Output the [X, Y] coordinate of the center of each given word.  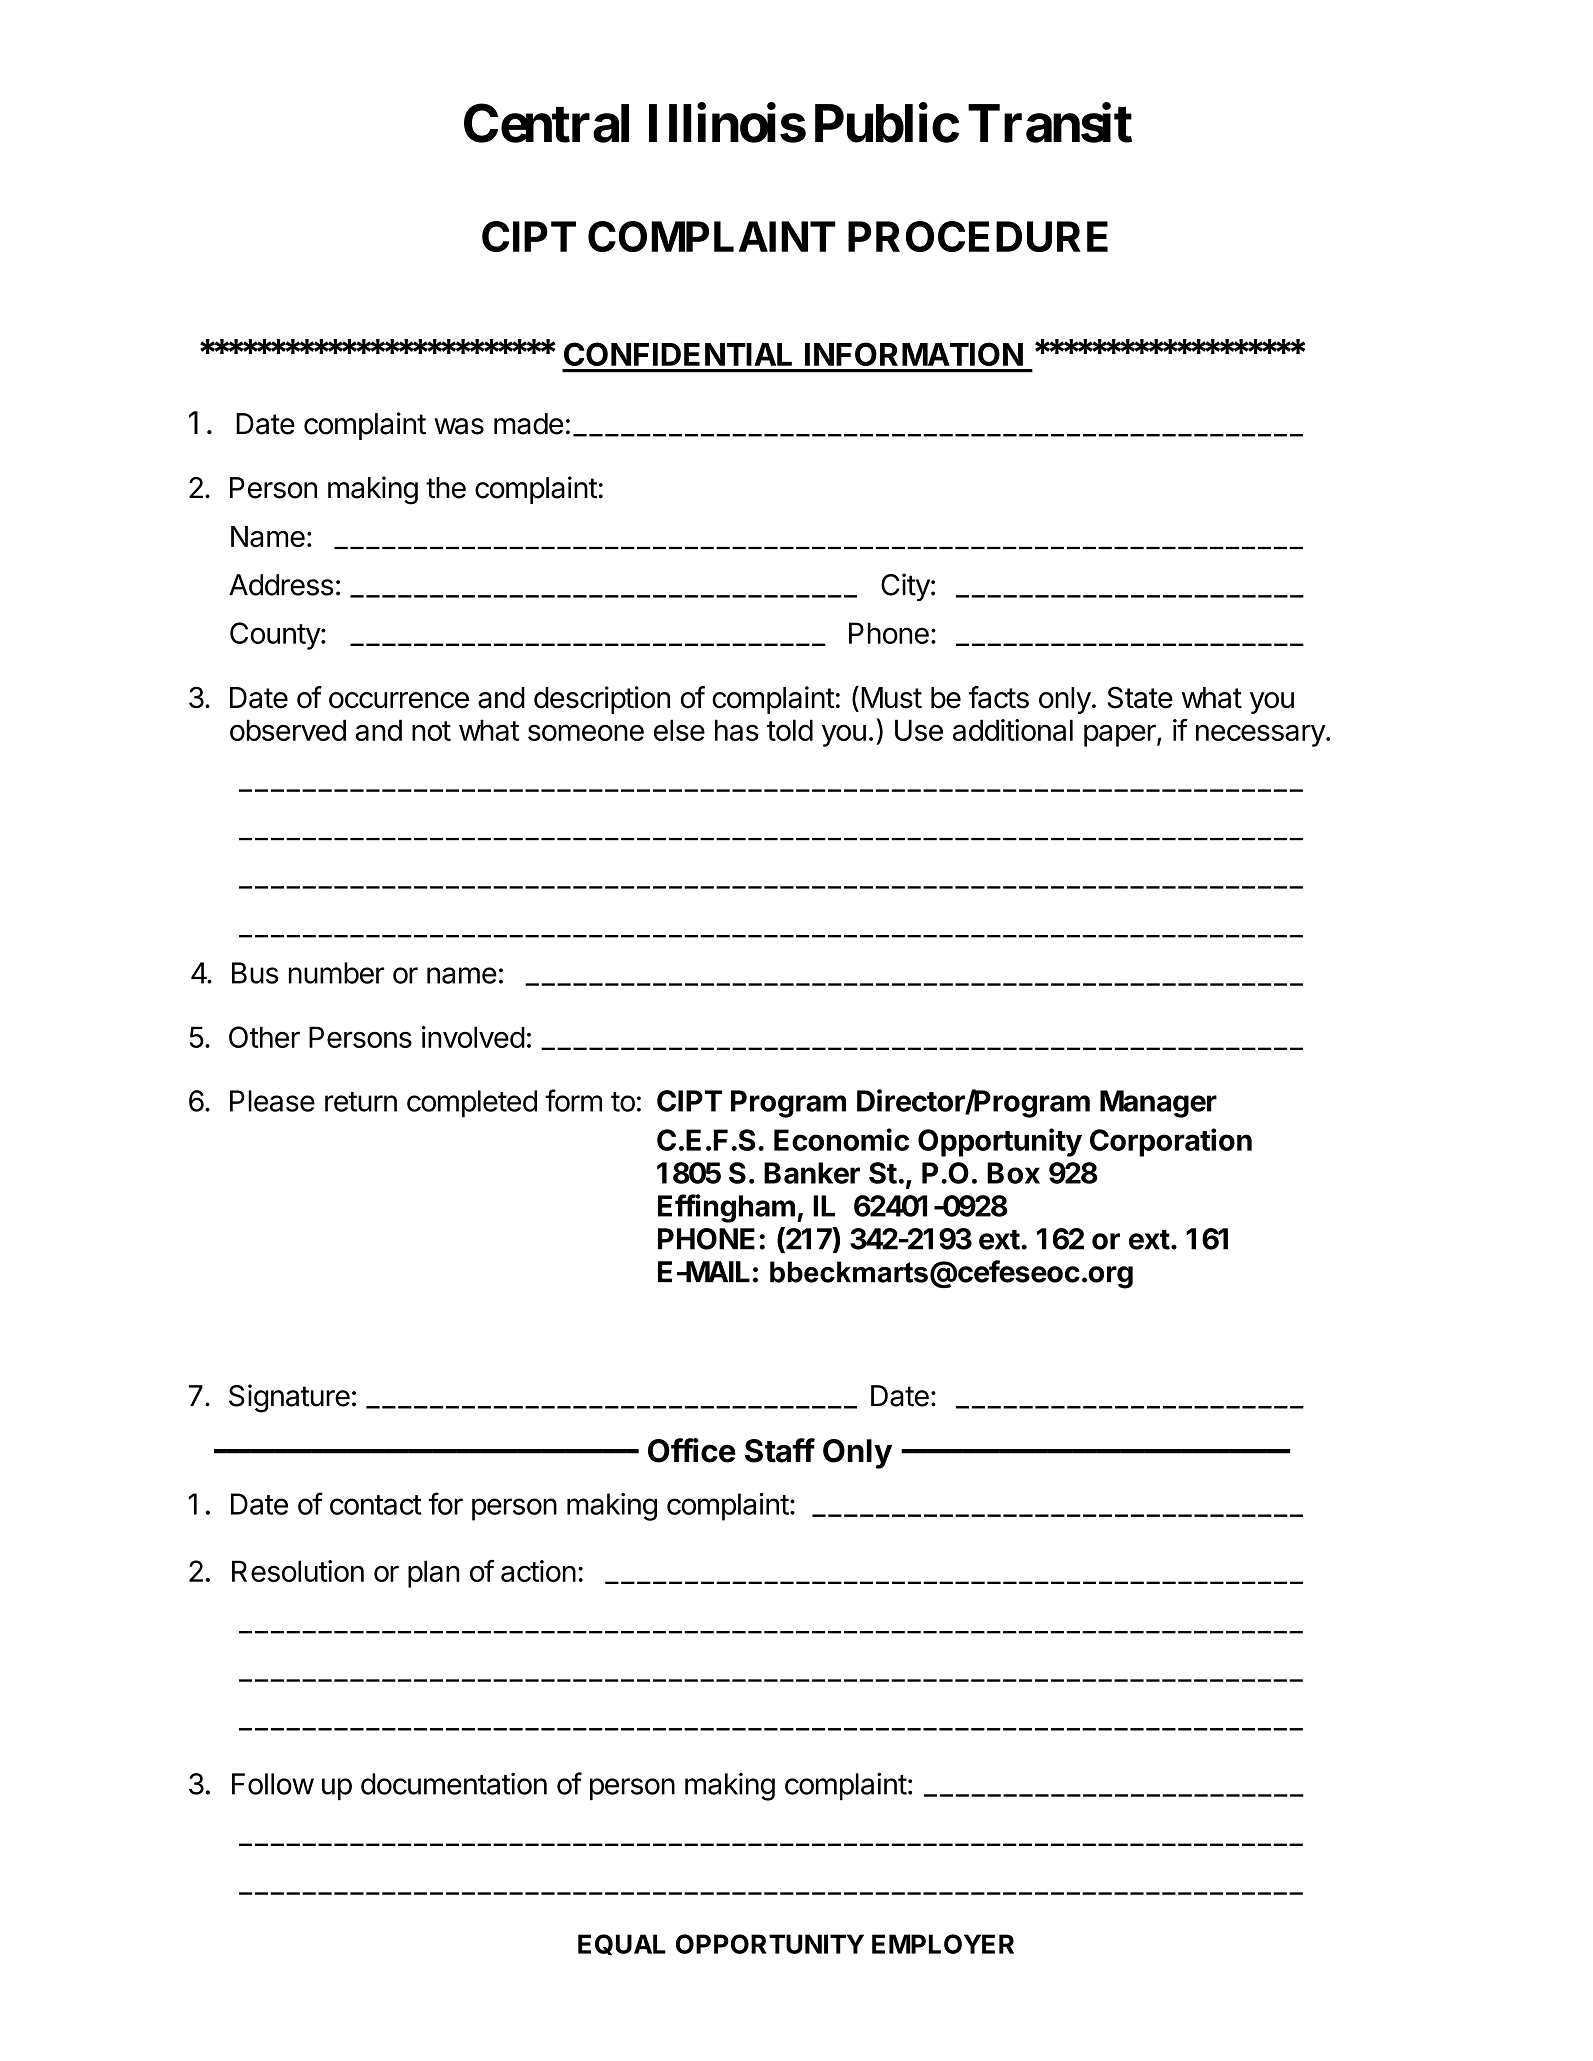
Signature [289, 1398]
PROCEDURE [978, 236]
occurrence [399, 700]
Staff [780, 1450]
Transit [1050, 123]
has [737, 730]
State [1140, 697]
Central [546, 123]
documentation [454, 1783]
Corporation [1171, 1142]
